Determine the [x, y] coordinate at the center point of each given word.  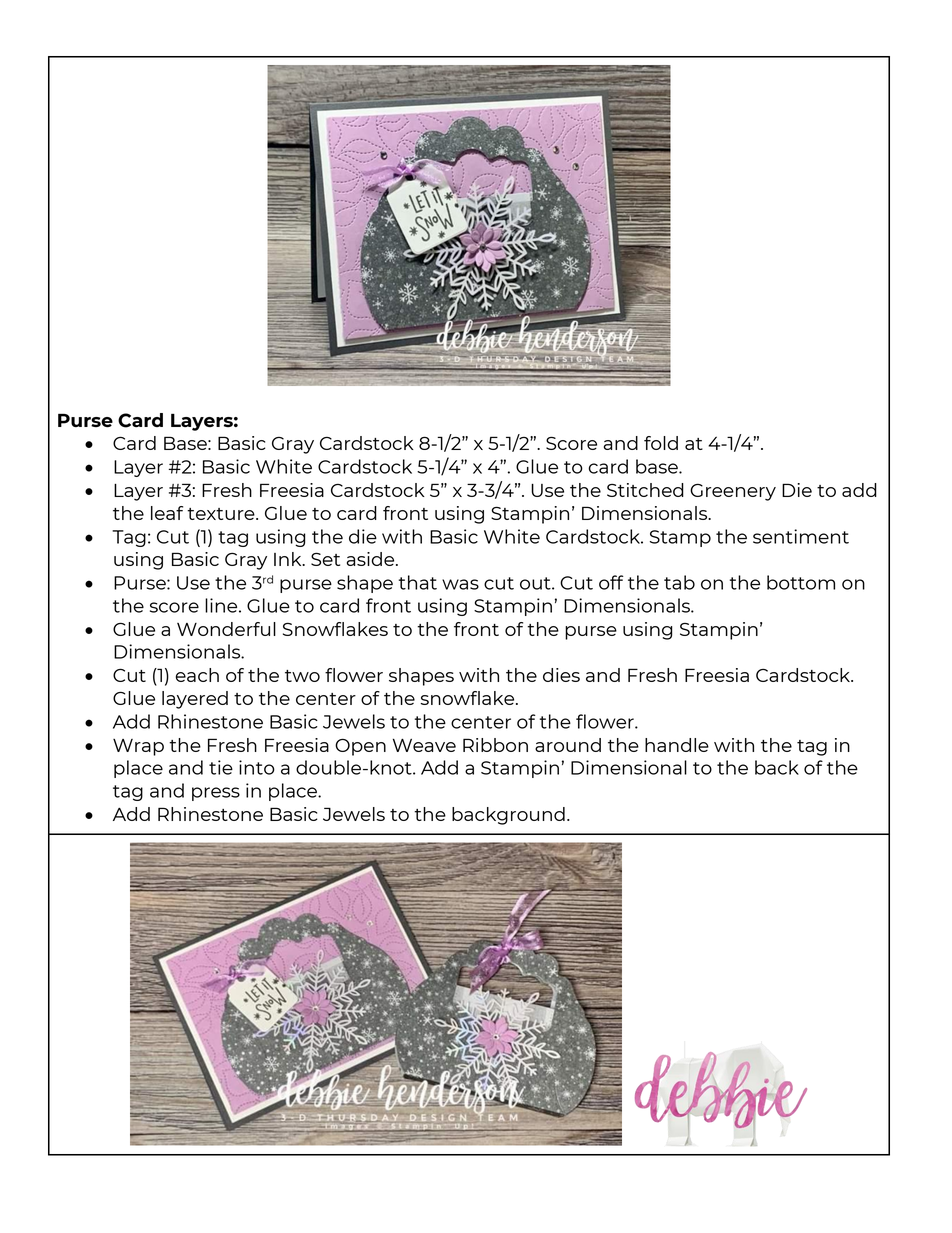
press [216, 794]
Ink [289, 559]
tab [679, 582]
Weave [424, 745]
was [460, 584]
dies [561, 675]
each [197, 675]
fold [661, 443]
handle [677, 745]
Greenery [733, 492]
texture [222, 514]
